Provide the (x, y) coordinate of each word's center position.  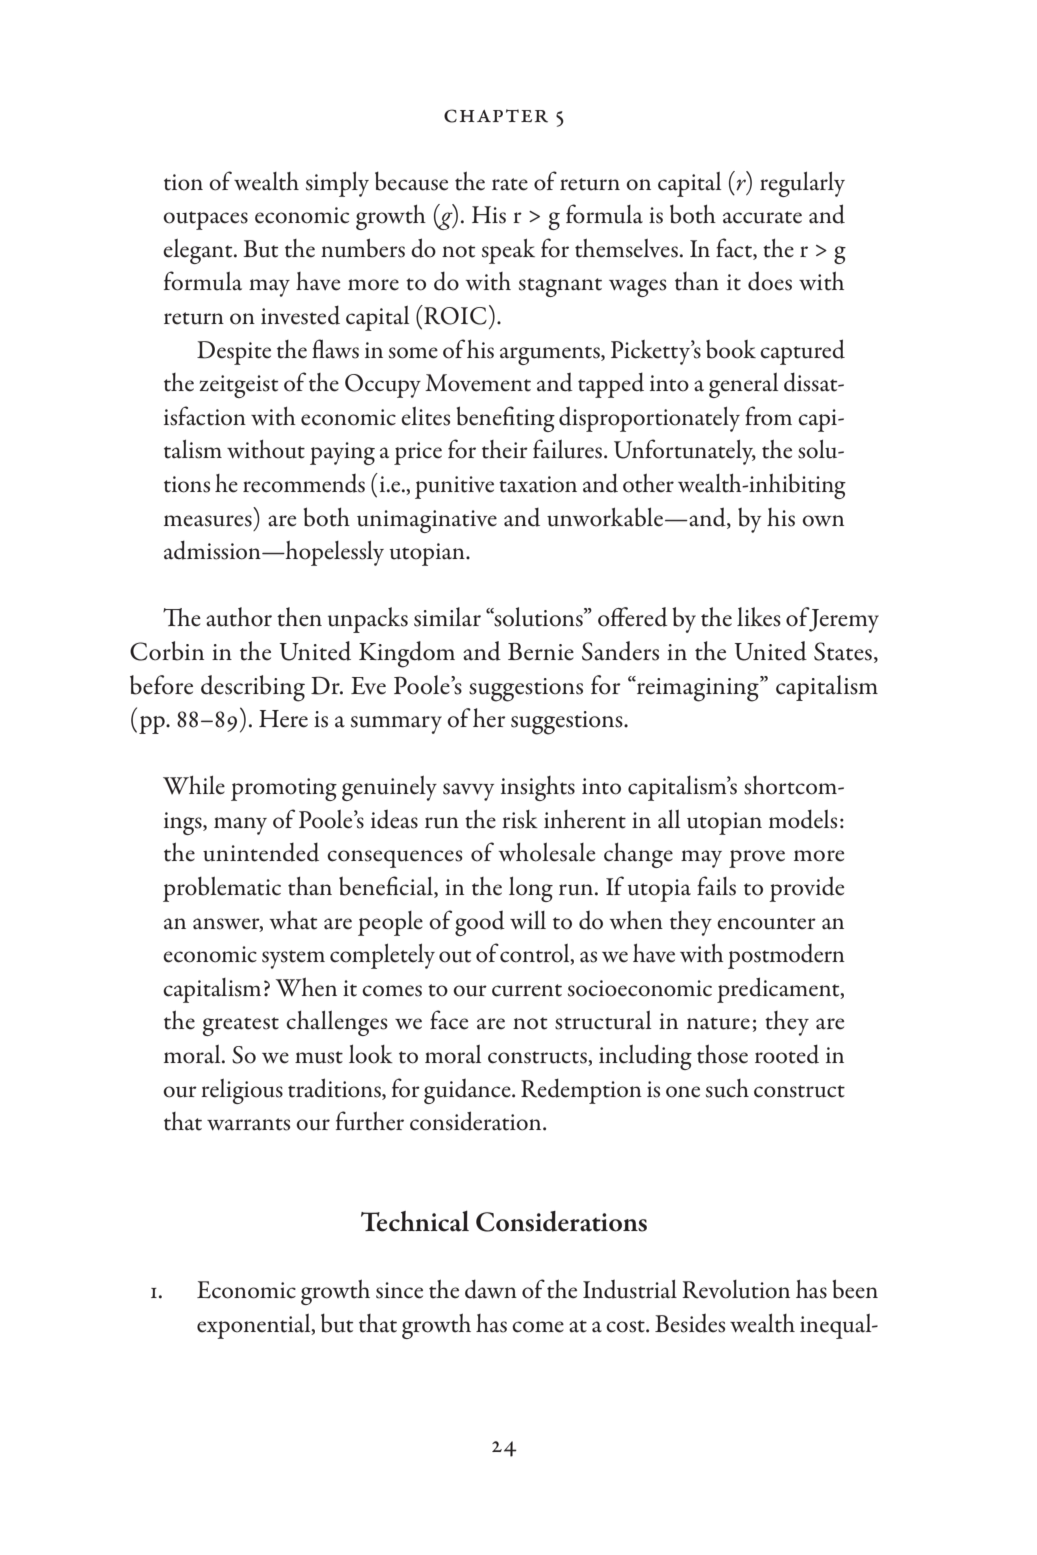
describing (253, 688)
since (399, 1290)
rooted (787, 1054)
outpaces (205, 220)
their (505, 449)
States (844, 652)
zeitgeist (239, 386)
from (768, 416)
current (527, 990)
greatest (241, 1026)
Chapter (496, 116)
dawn (491, 1289)
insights (538, 788)
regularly (802, 184)
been (855, 1289)
